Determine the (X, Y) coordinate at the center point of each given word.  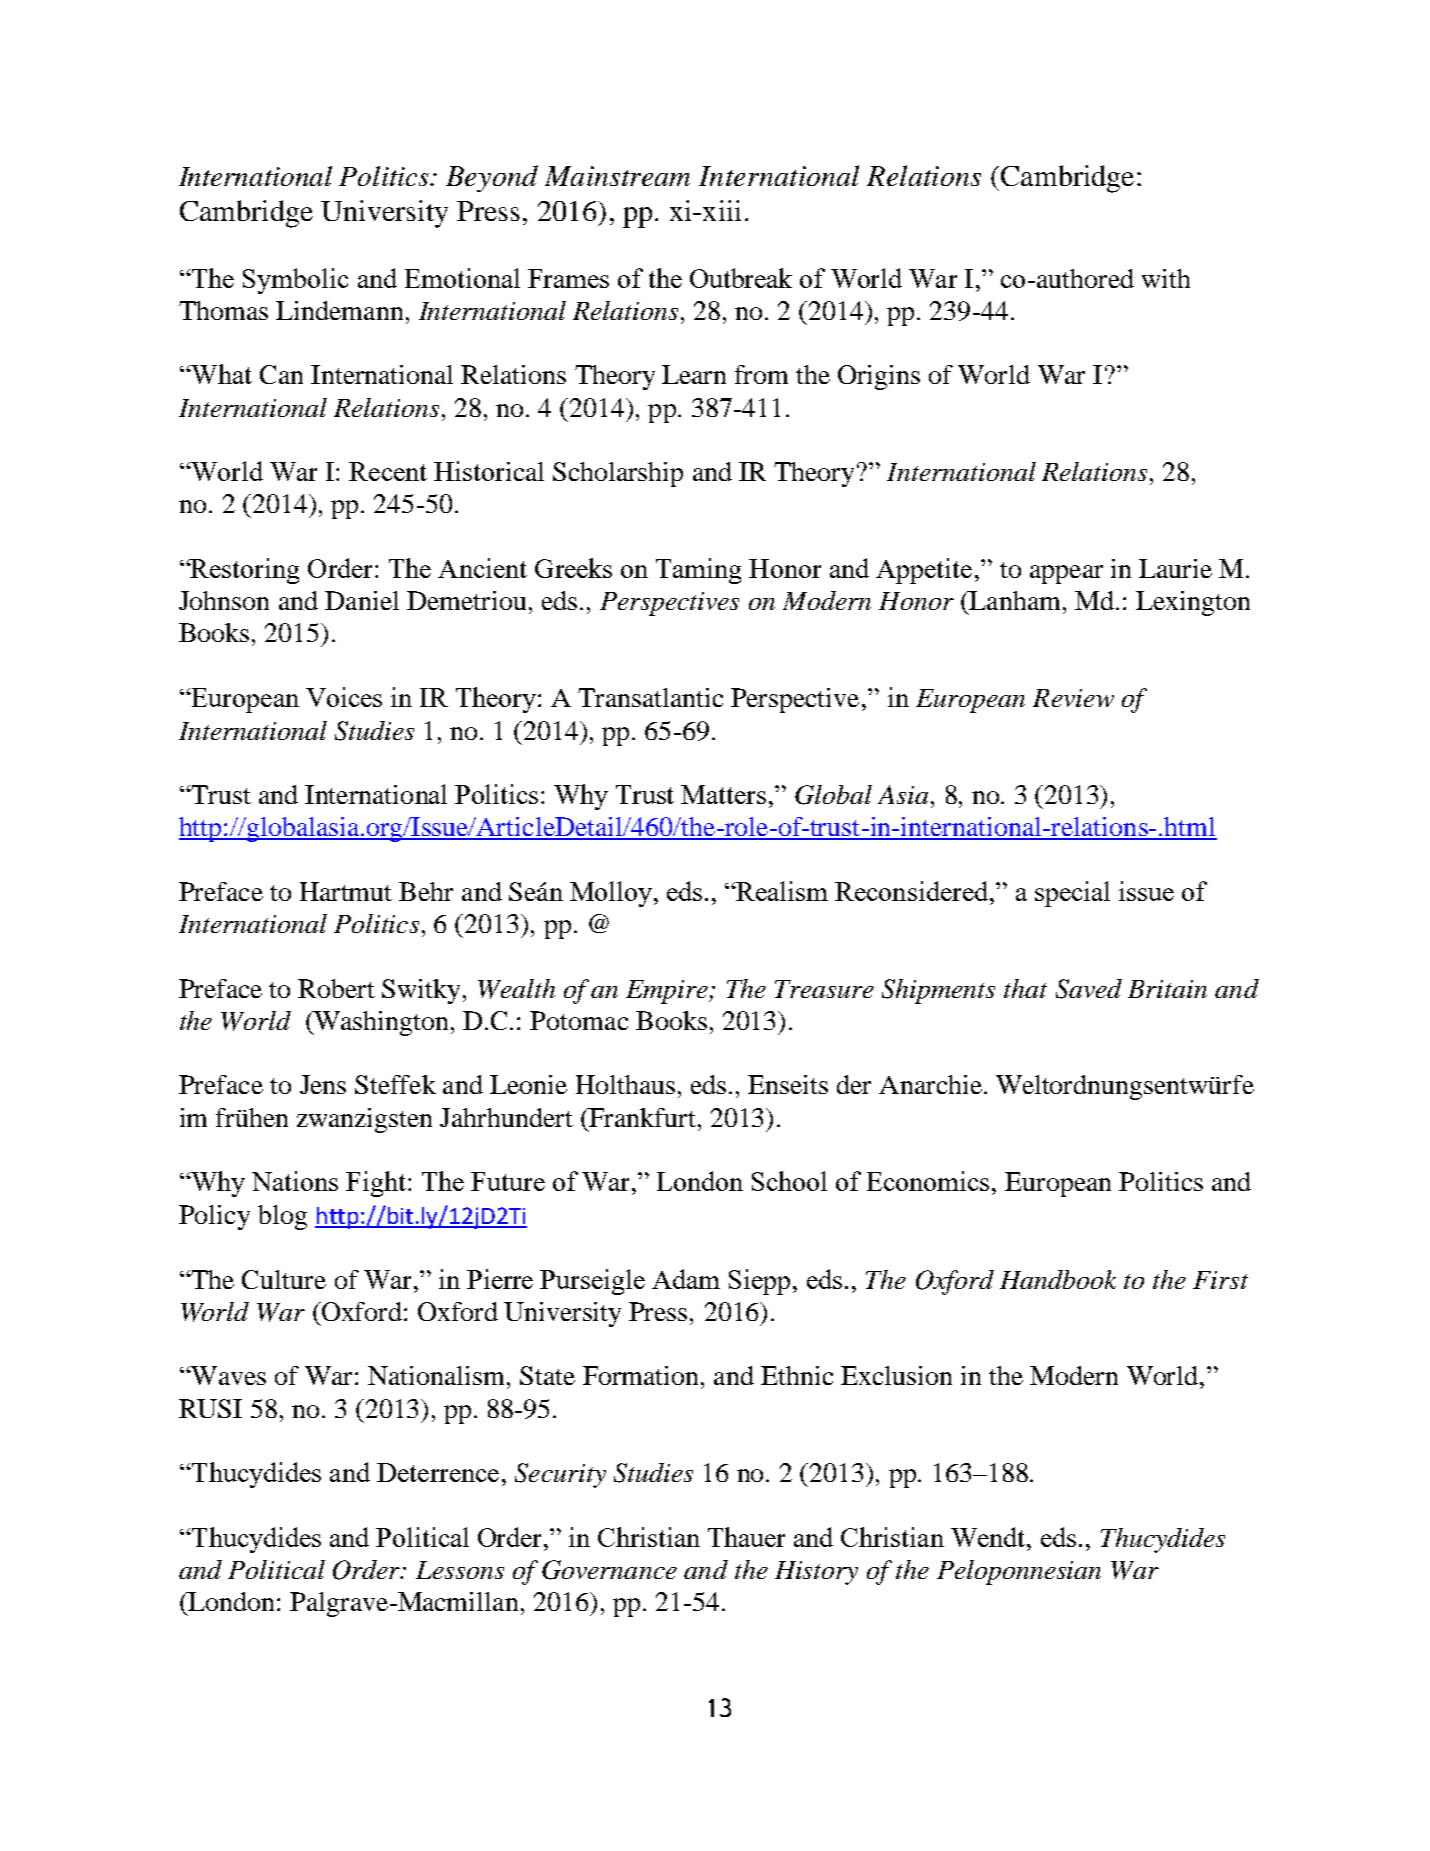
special (1072, 894)
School (789, 1181)
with (1166, 278)
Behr (426, 891)
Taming (698, 571)
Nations (295, 1181)
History (816, 1573)
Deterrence (438, 1472)
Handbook (1058, 1279)
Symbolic (295, 281)
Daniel (362, 600)
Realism (781, 891)
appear (1066, 574)
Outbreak (741, 278)
